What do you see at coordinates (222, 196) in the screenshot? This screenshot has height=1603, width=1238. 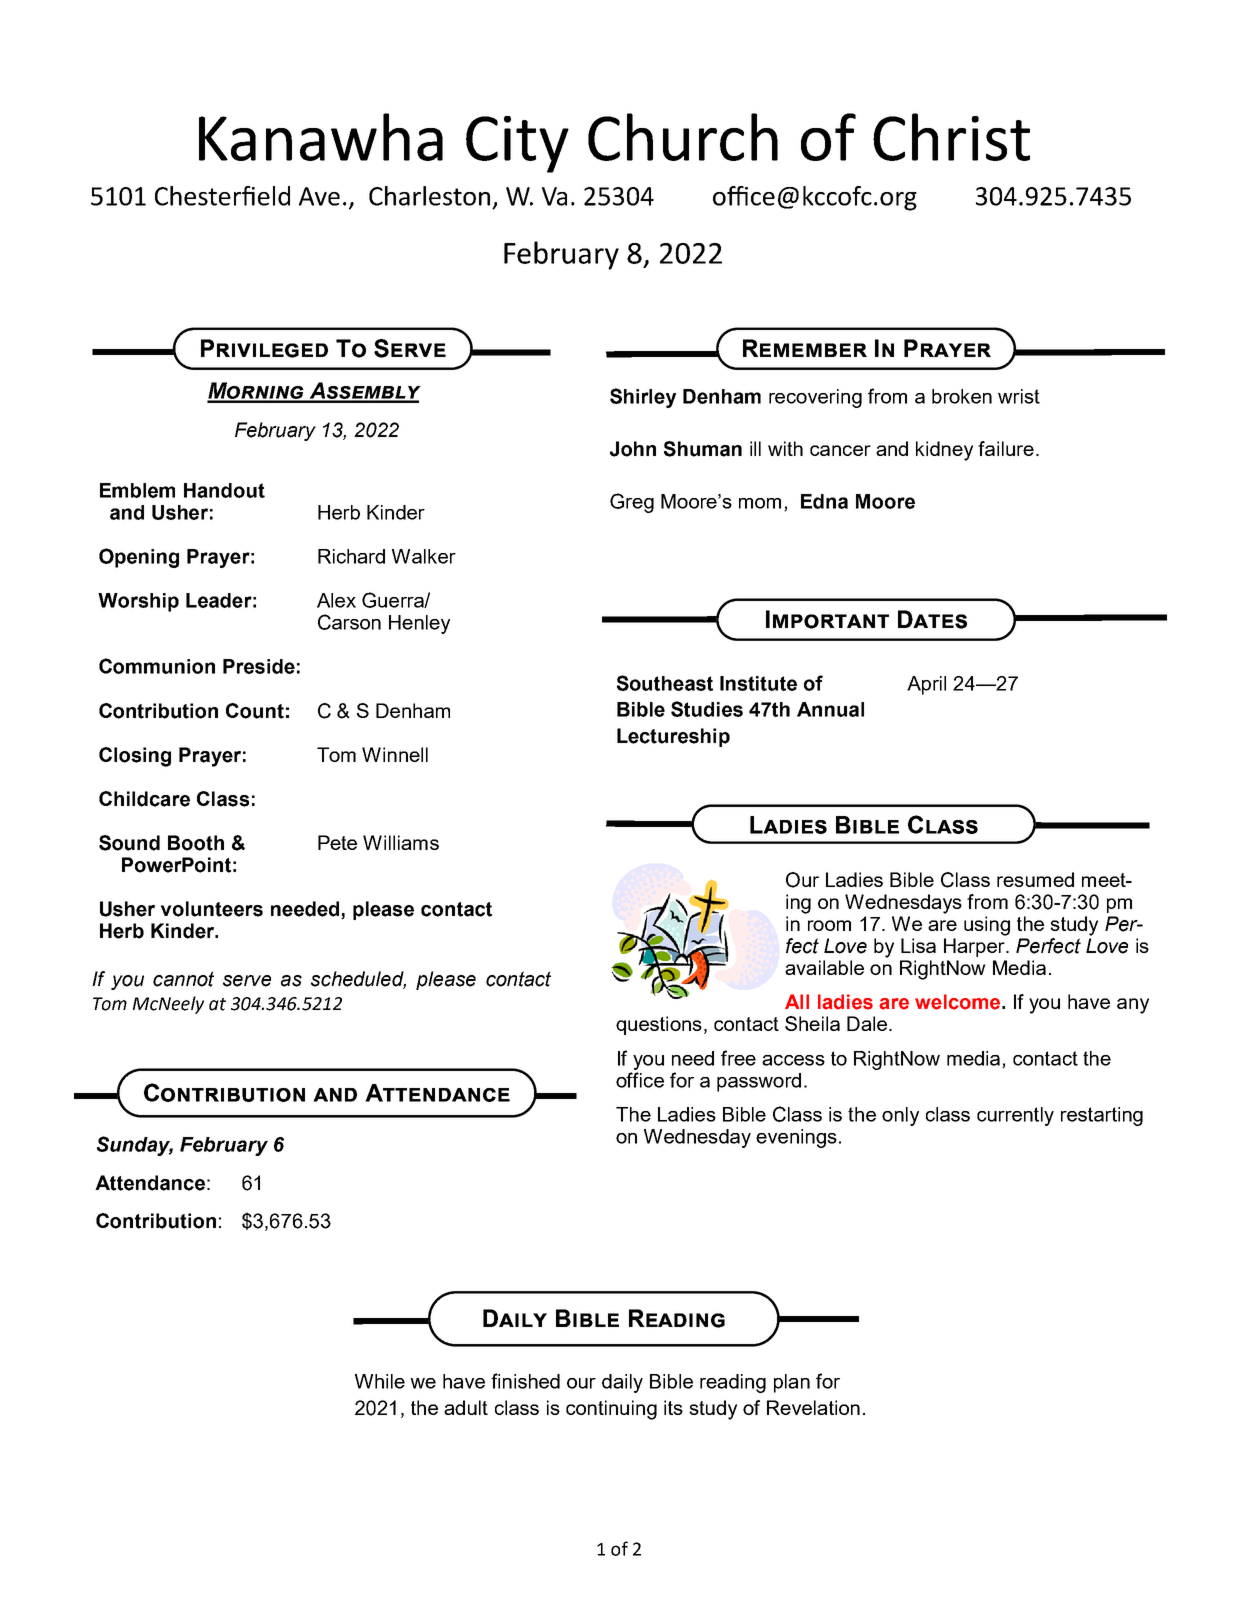 I see `Chesterfield` at bounding box center [222, 196].
